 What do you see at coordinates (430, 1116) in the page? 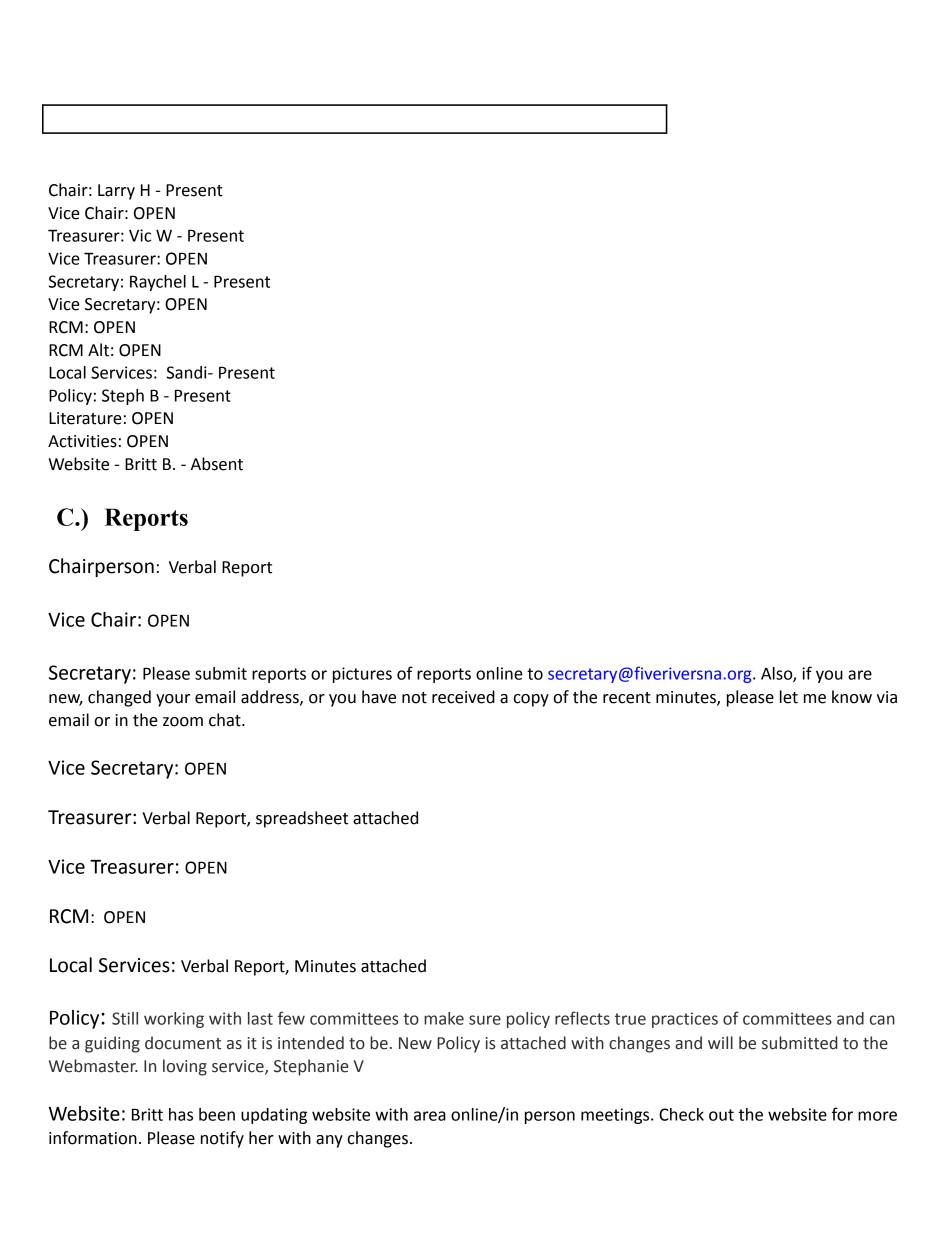
I see `area` at bounding box center [430, 1116].
